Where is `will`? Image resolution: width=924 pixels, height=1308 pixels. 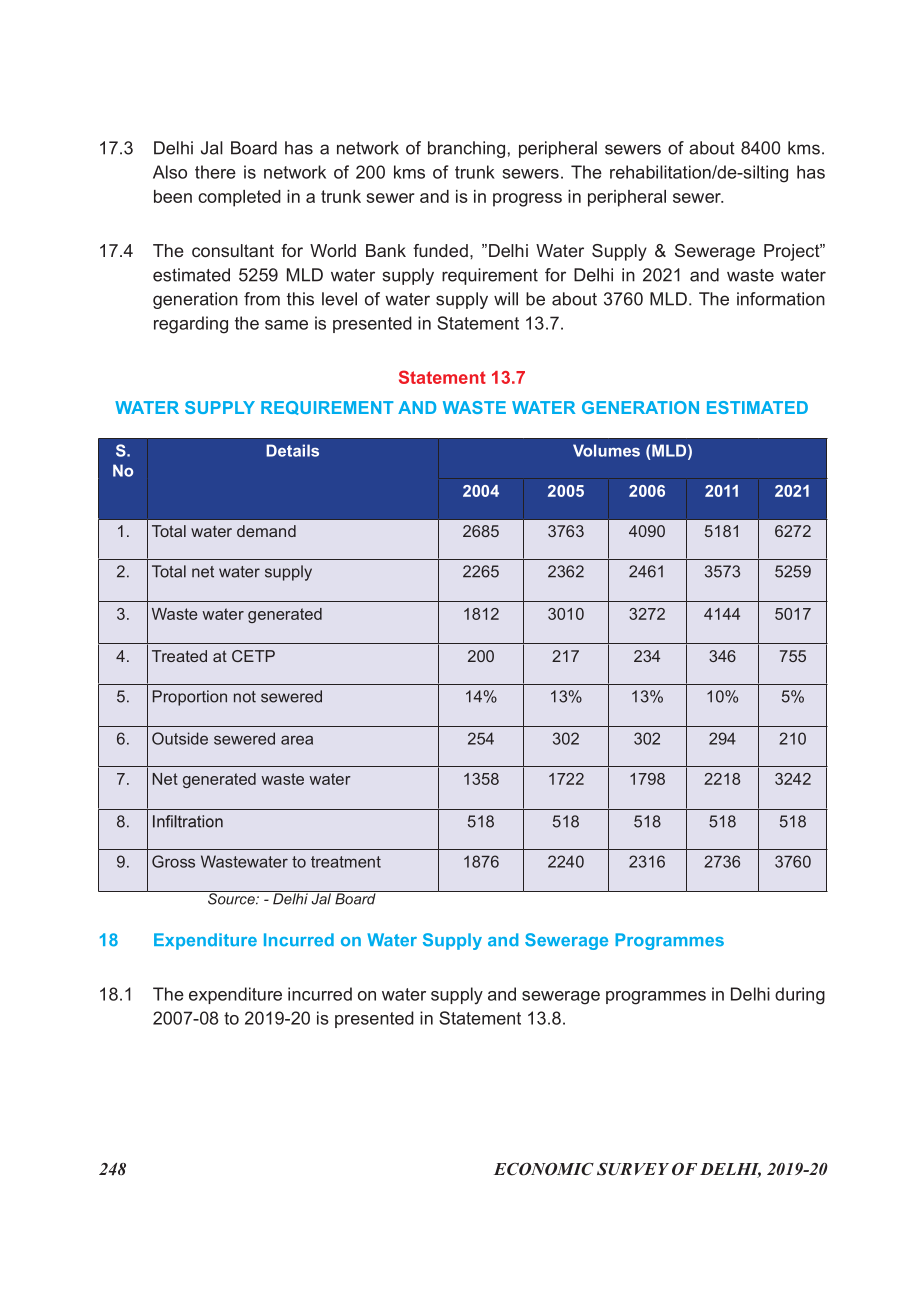
will is located at coordinates (506, 299).
